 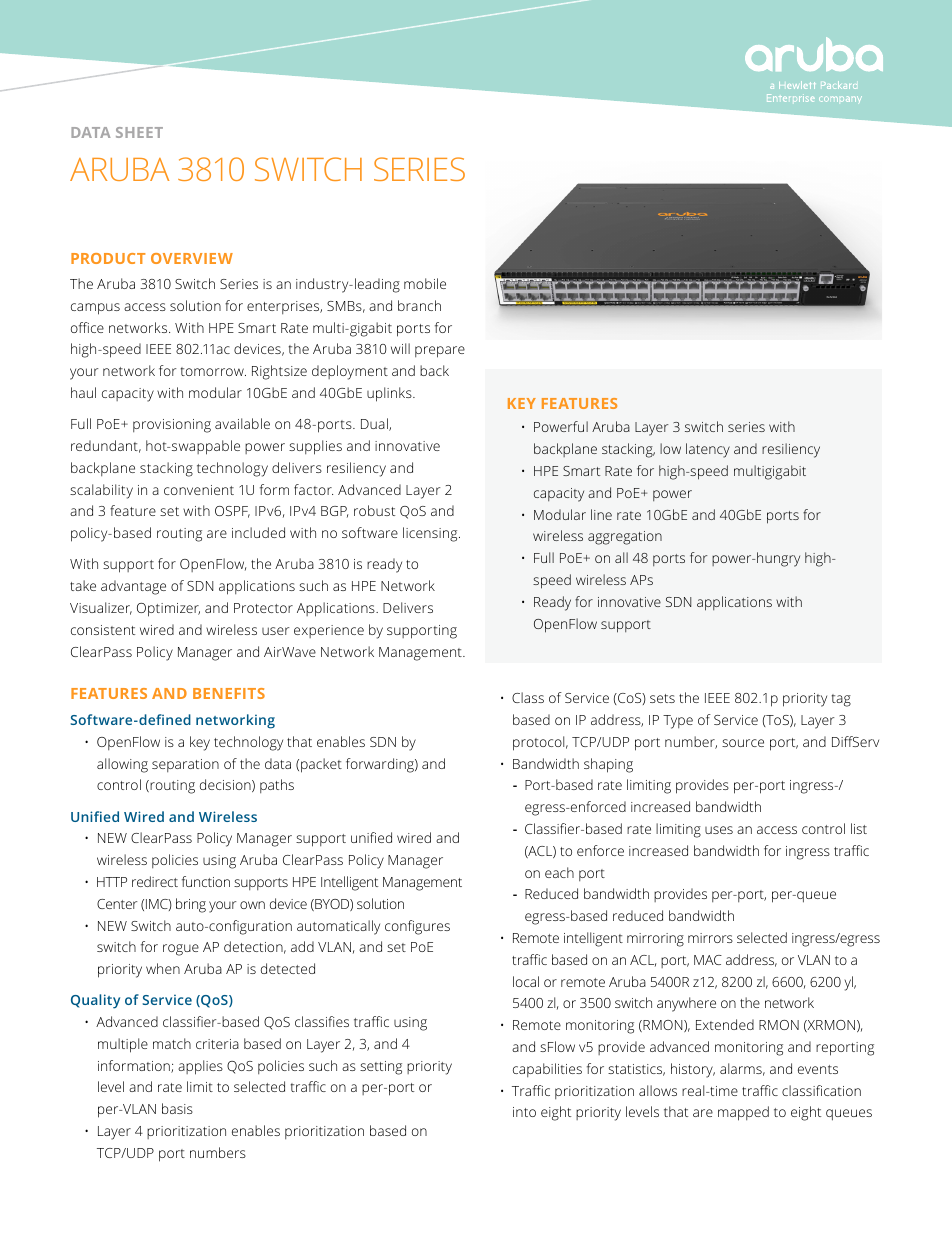 What do you see at coordinates (139, 132) in the screenshot?
I see `SHEET` at bounding box center [139, 132].
